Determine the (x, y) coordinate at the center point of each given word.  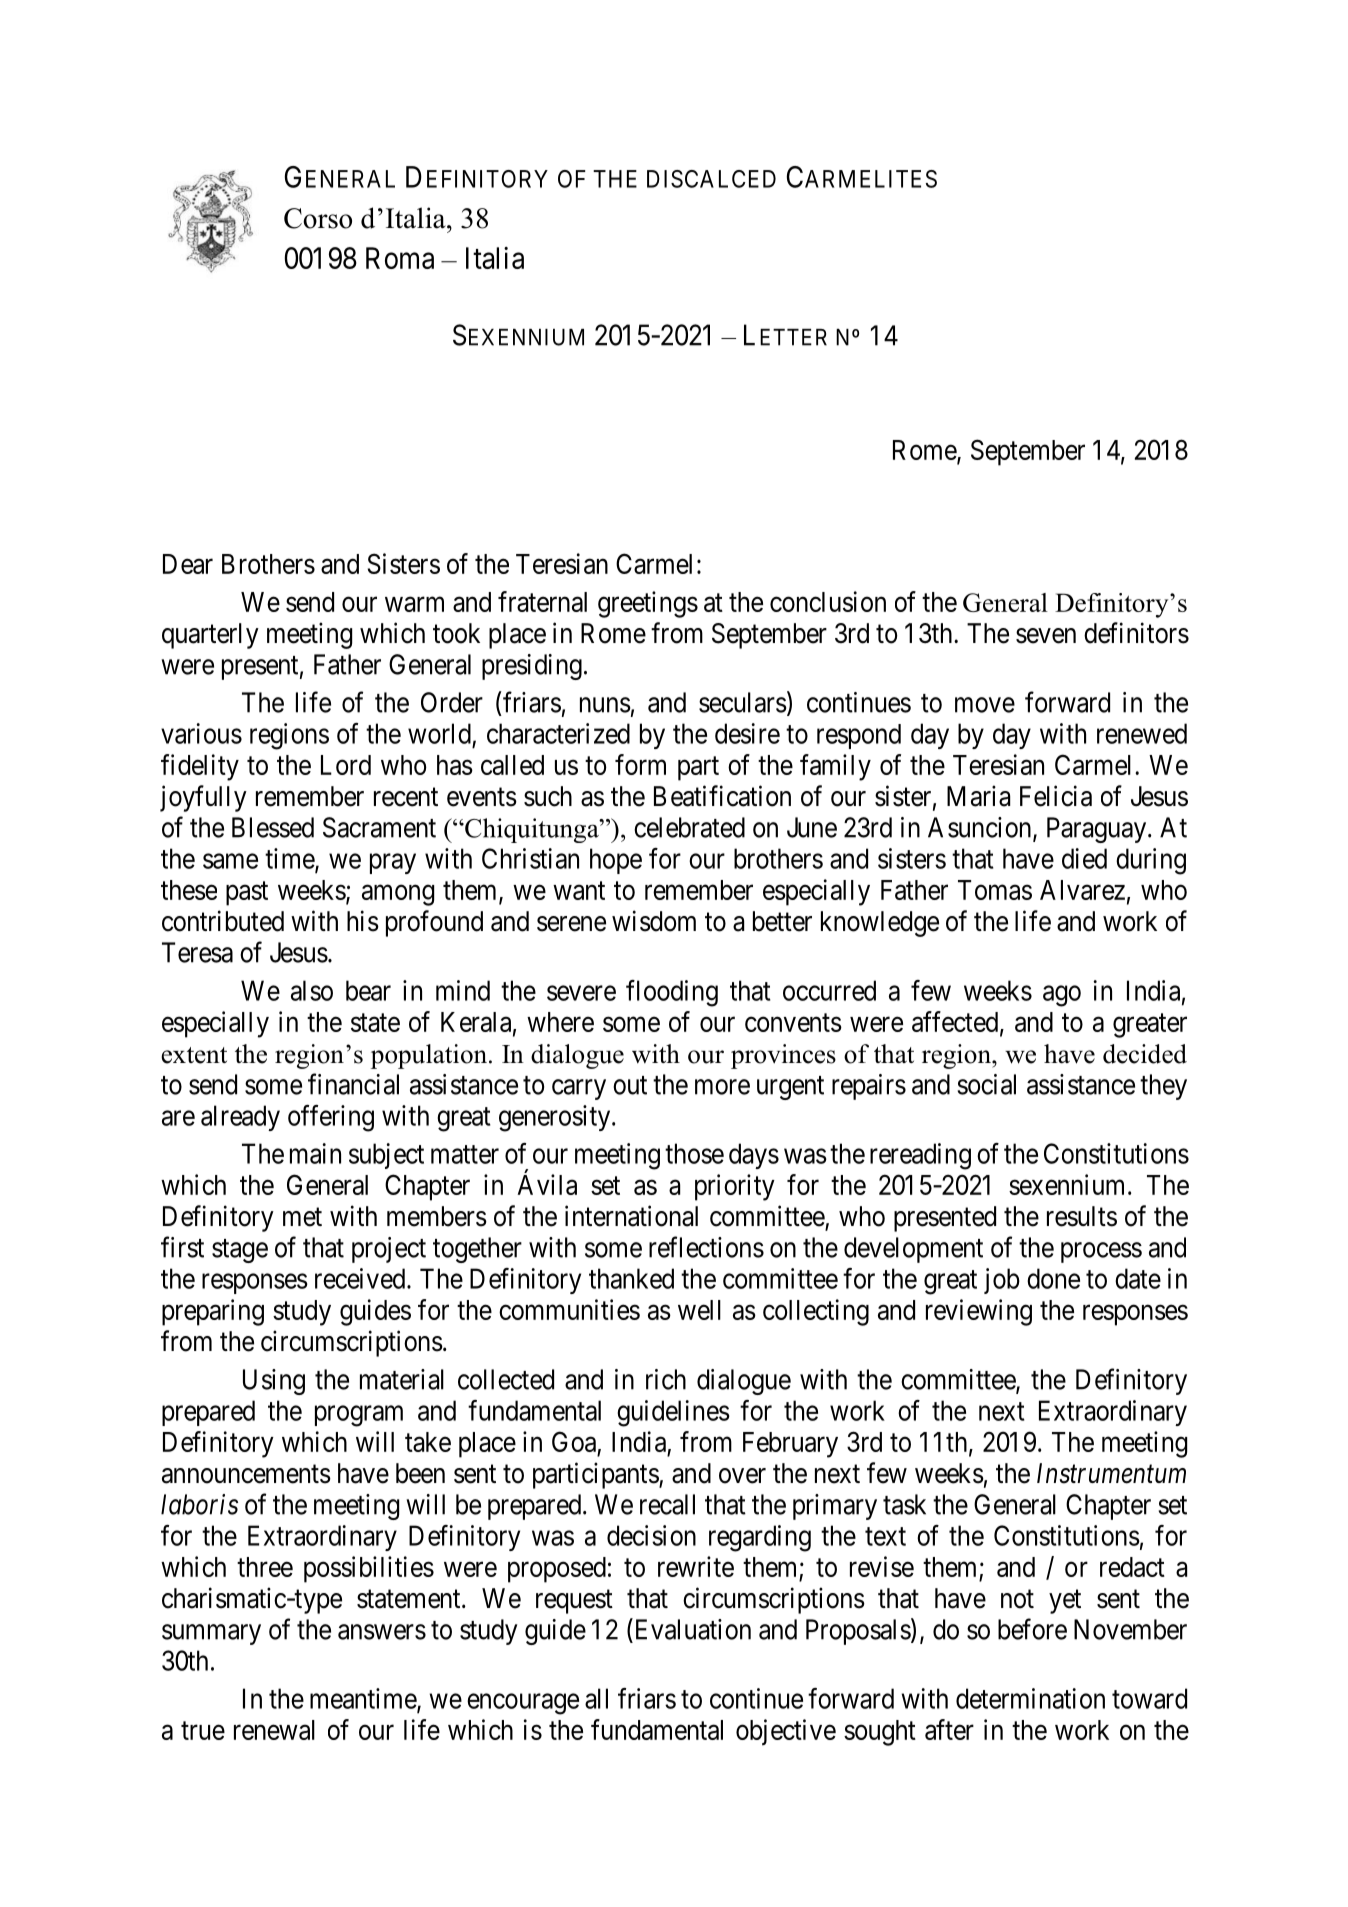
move (985, 705)
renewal (274, 1730)
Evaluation (691, 1629)
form (640, 764)
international (631, 1216)
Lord (346, 765)
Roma (400, 258)
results (1082, 1216)
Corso (318, 218)
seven (1046, 636)
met (302, 1217)
